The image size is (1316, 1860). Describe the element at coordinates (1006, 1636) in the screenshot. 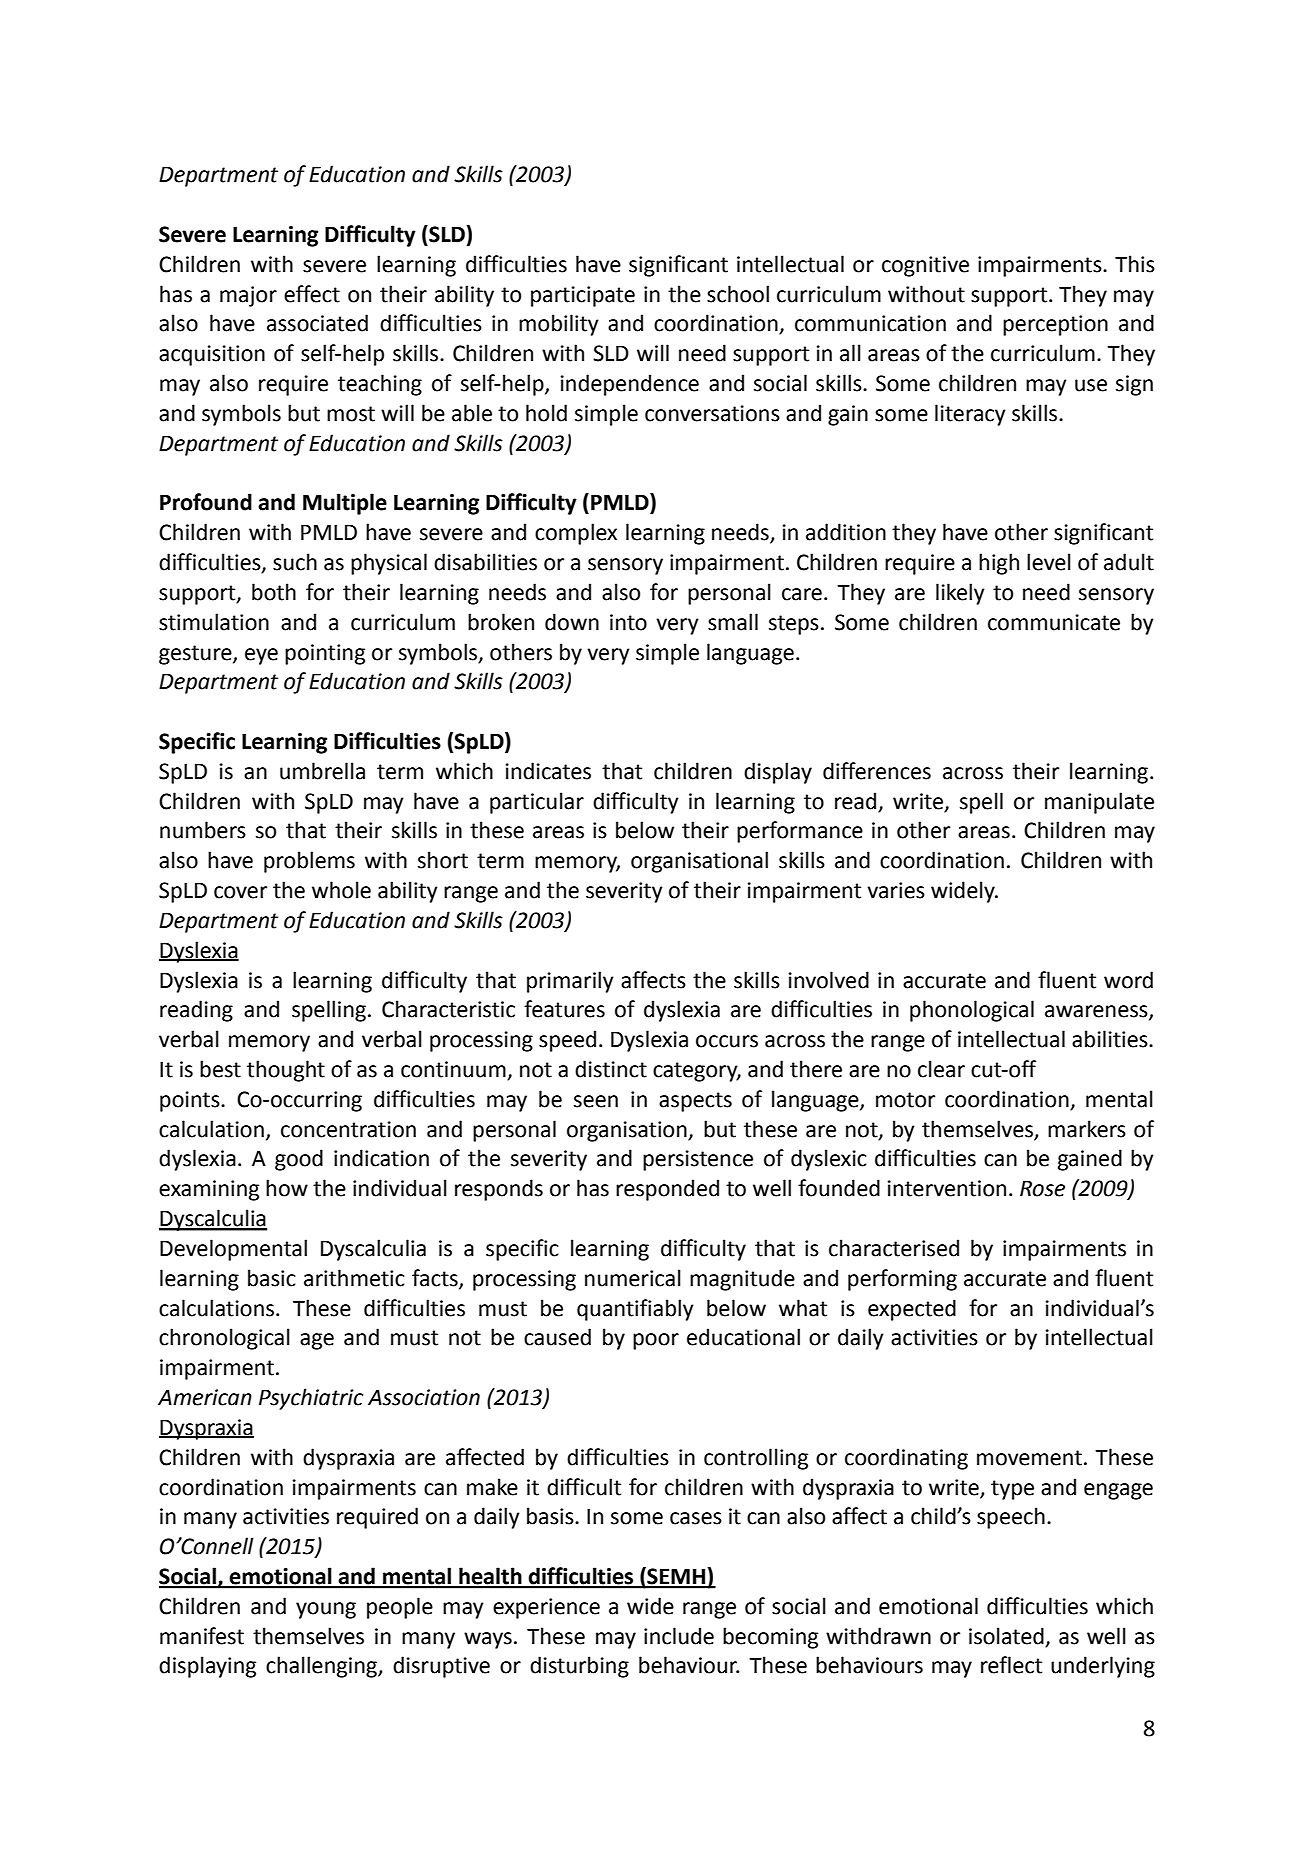

I see `isolated` at that location.
